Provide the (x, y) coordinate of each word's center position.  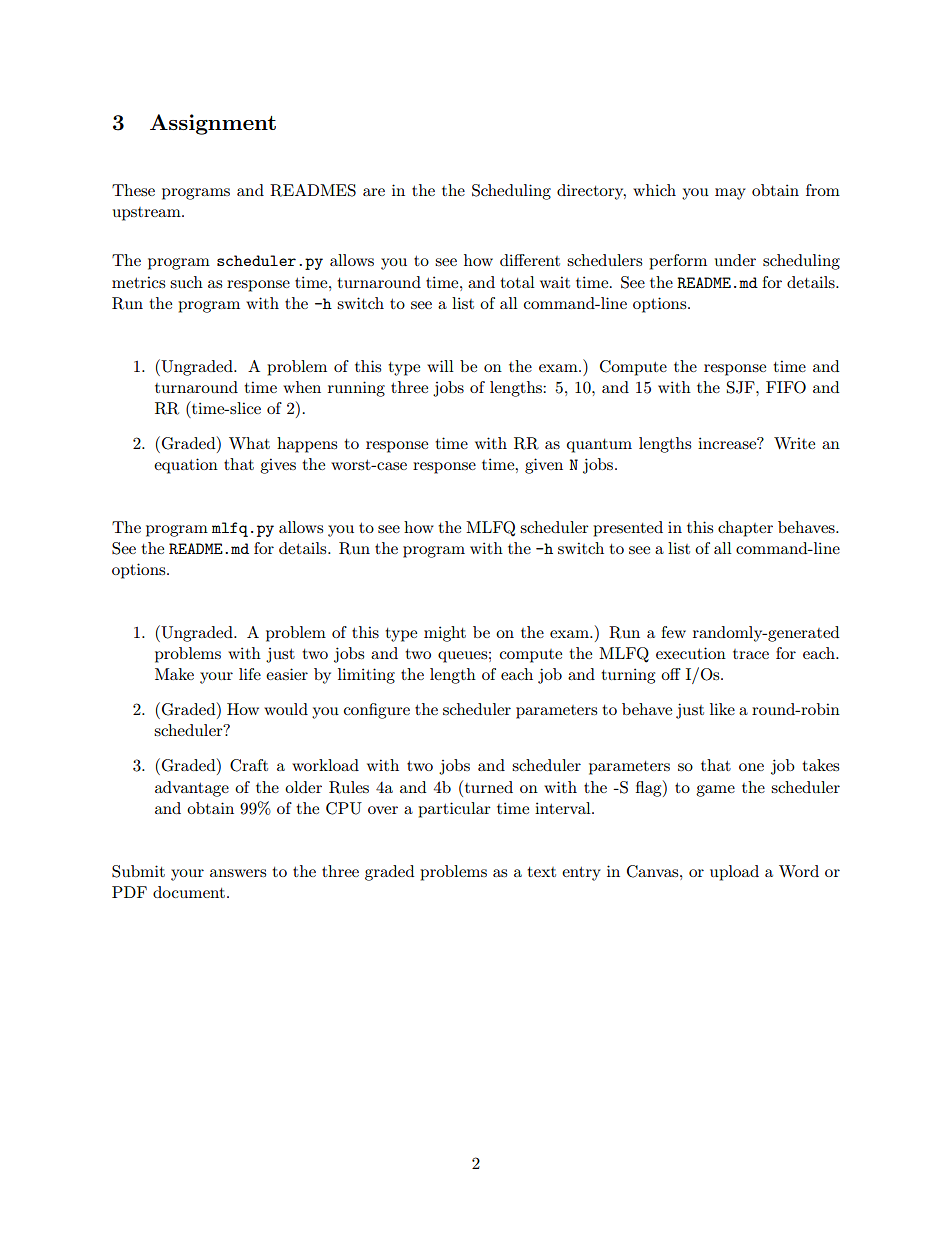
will (440, 366)
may (730, 194)
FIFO (786, 387)
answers (238, 873)
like (722, 709)
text (541, 872)
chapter (745, 529)
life (250, 674)
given (544, 466)
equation (186, 466)
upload (734, 873)
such (186, 282)
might (445, 634)
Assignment (213, 124)
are (374, 192)
